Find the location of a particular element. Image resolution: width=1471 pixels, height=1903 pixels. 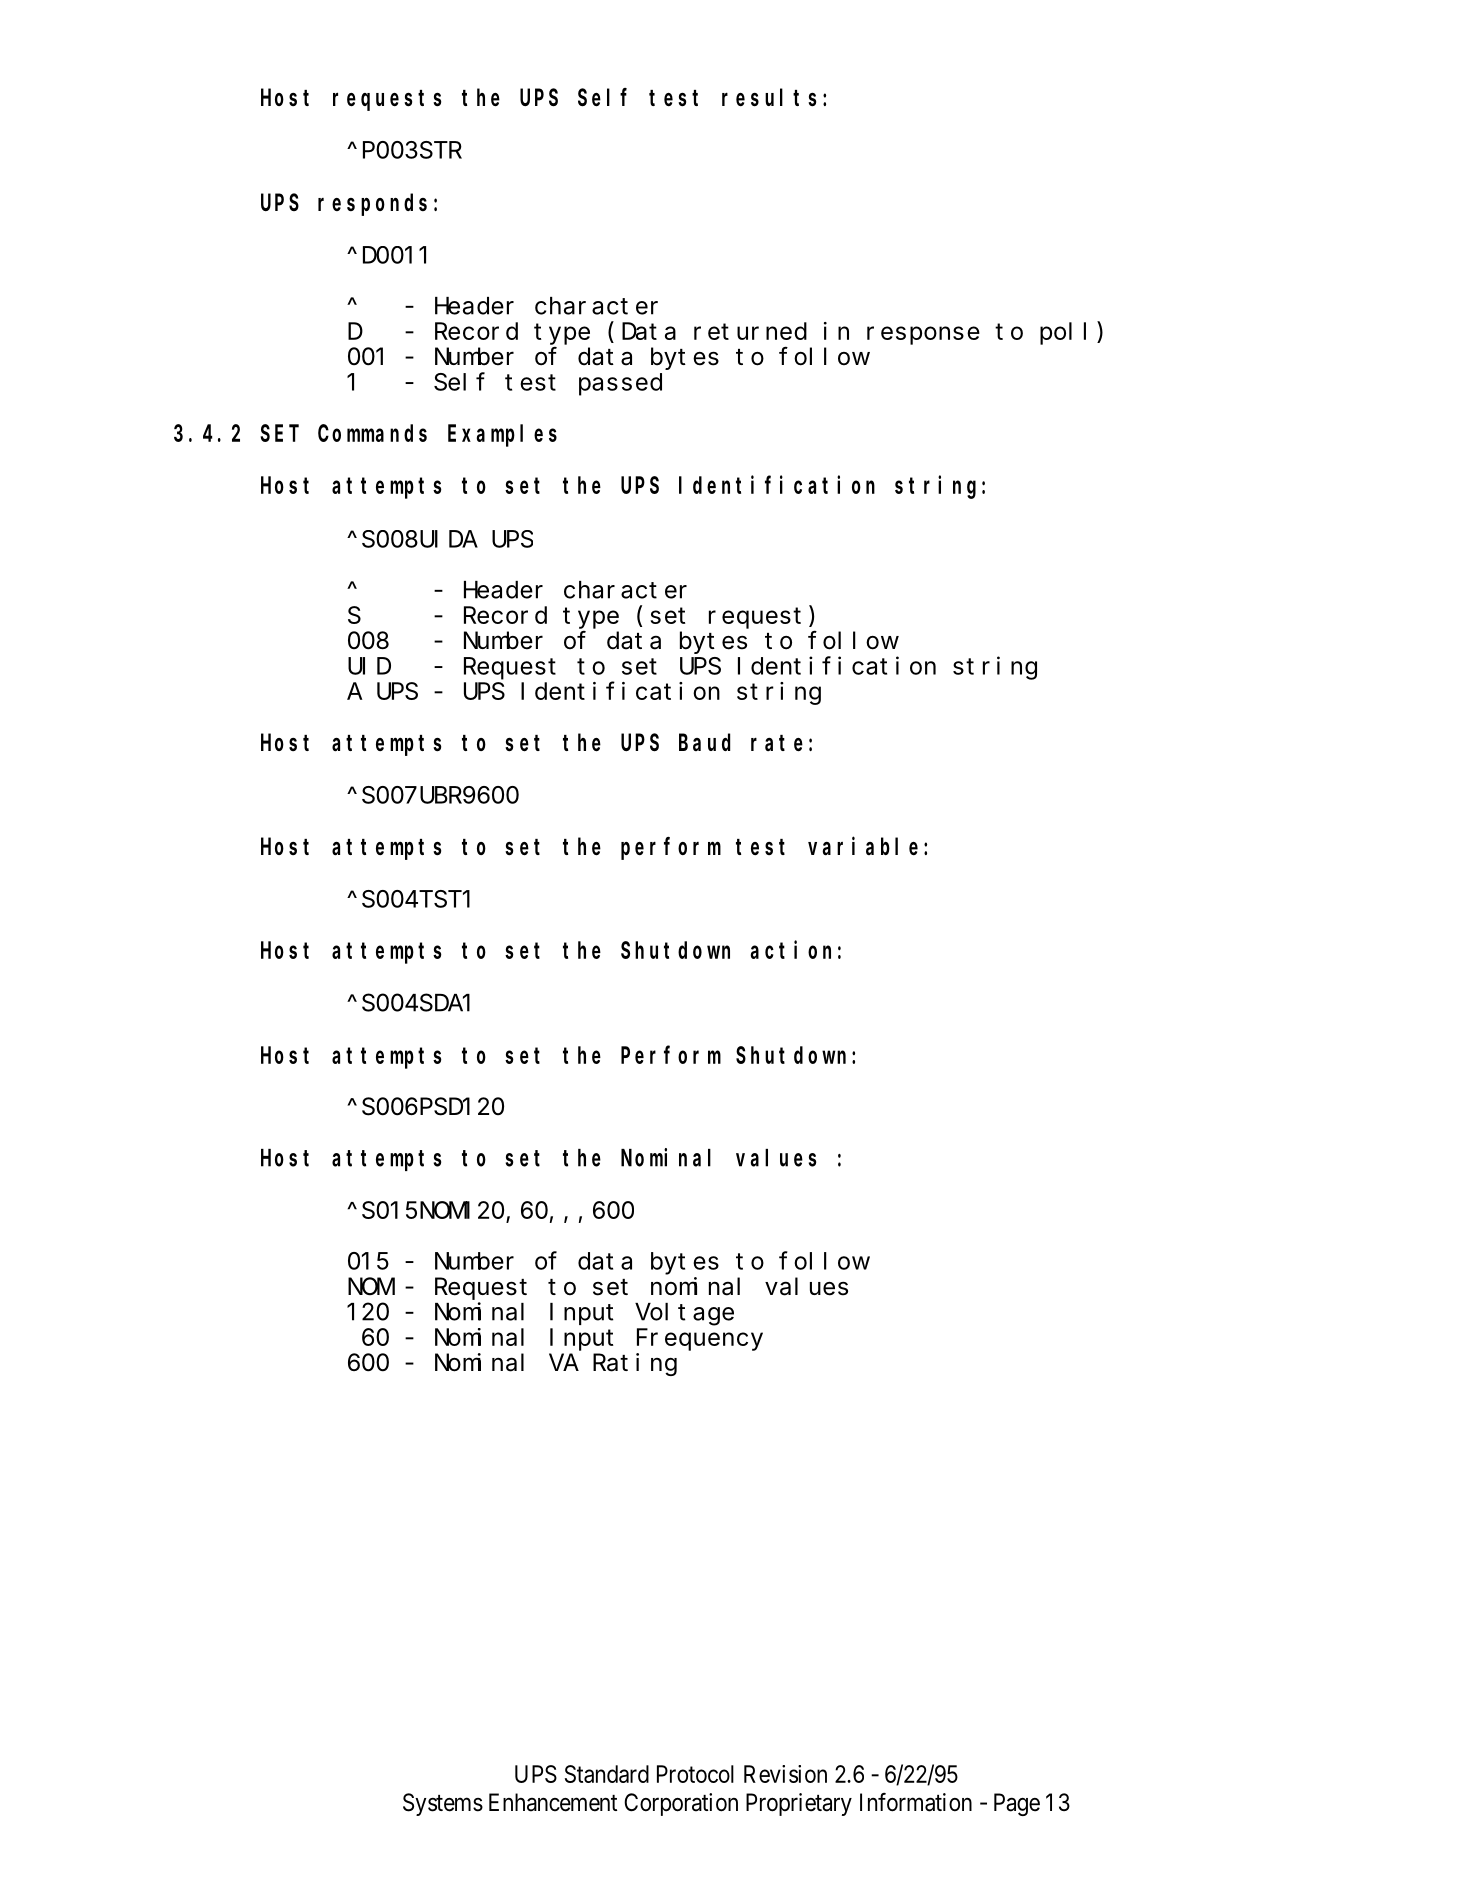

Baud is located at coordinates (704, 742).
